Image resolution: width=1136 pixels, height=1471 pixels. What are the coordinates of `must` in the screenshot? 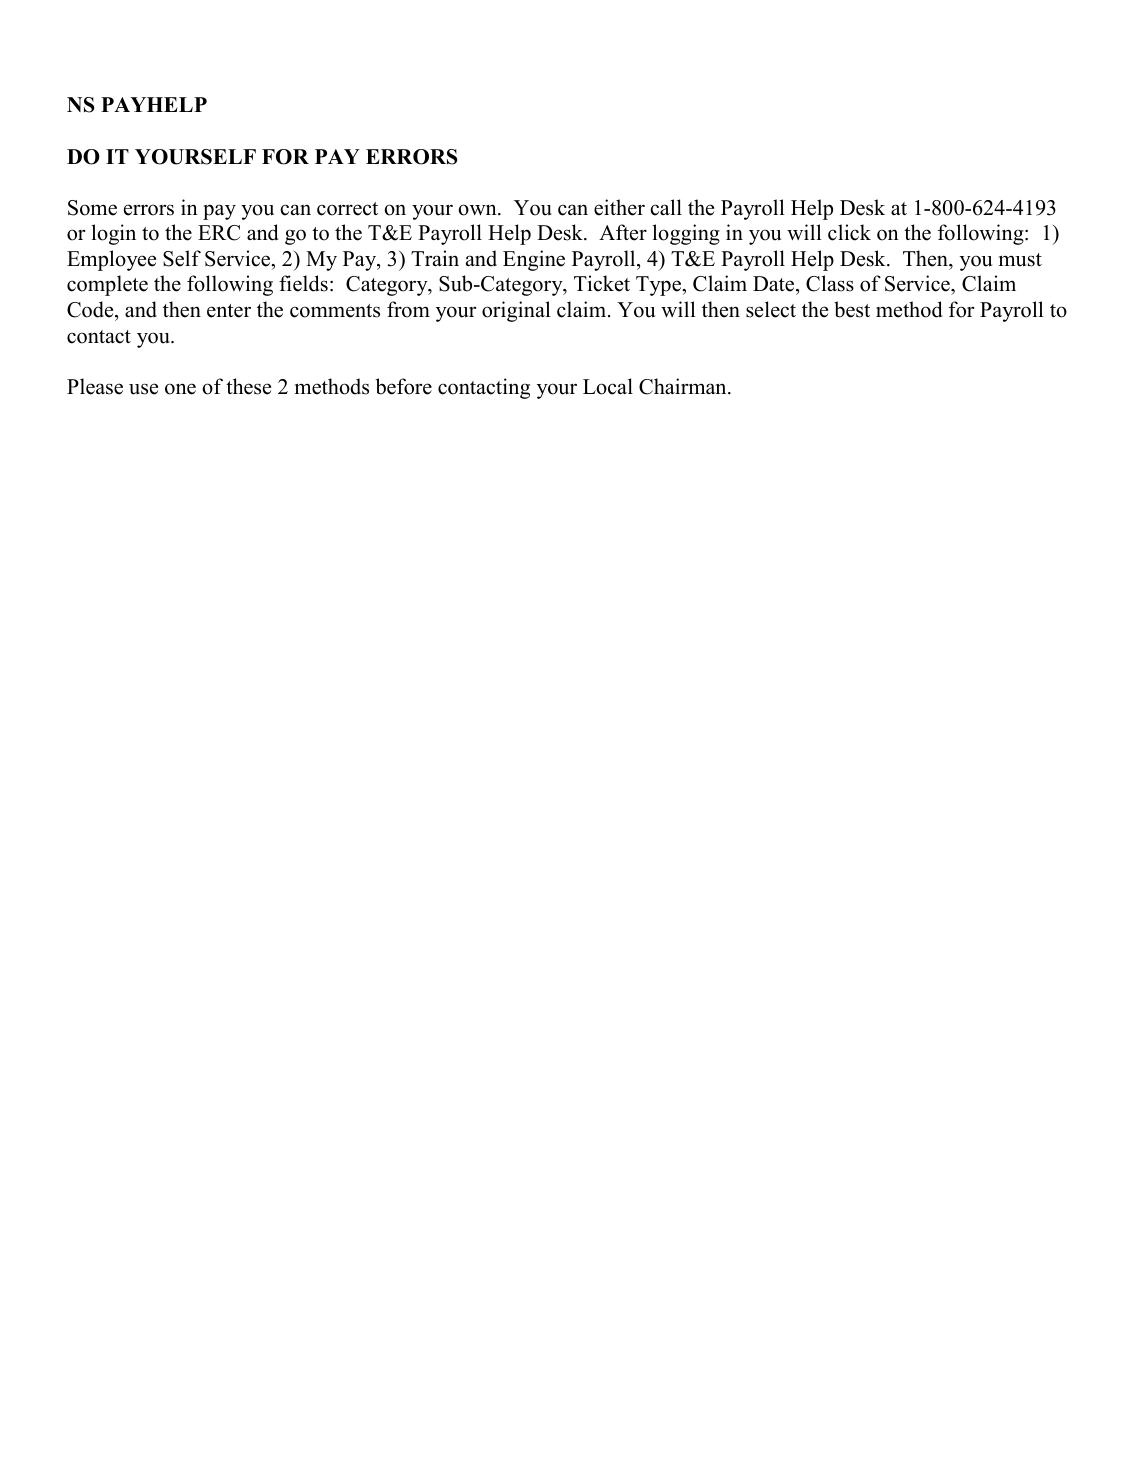 It's located at (1020, 260).
